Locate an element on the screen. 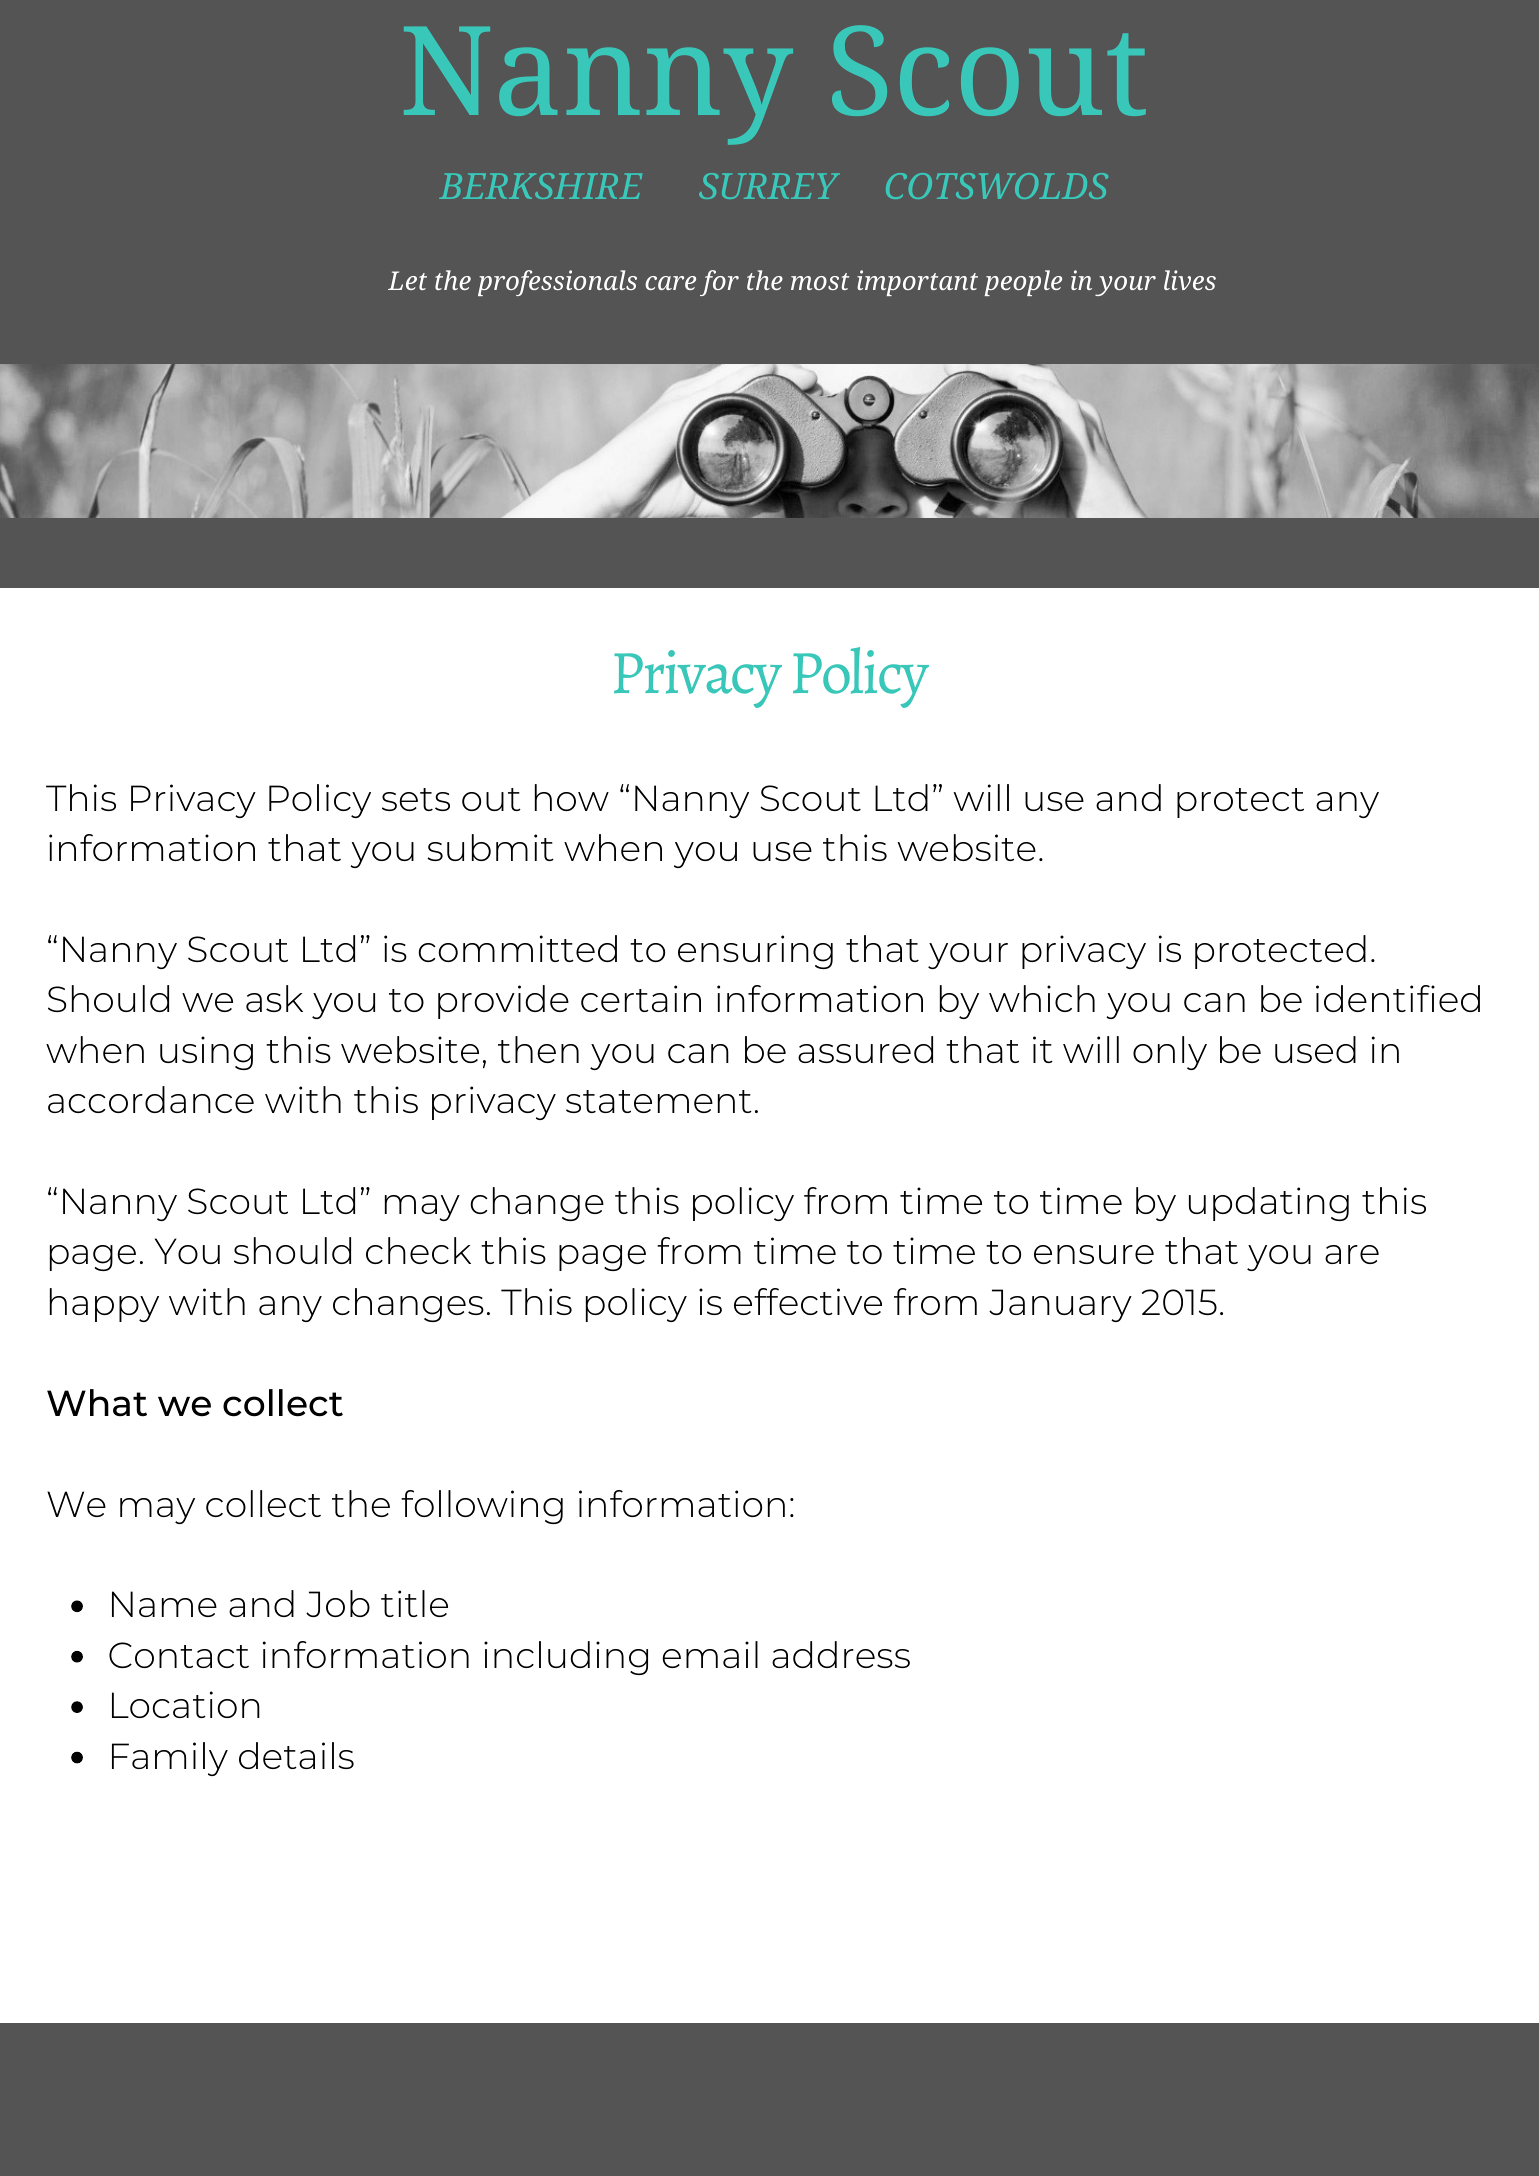 The width and height of the screenshot is (1539, 2176). email is located at coordinates (710, 1654).
